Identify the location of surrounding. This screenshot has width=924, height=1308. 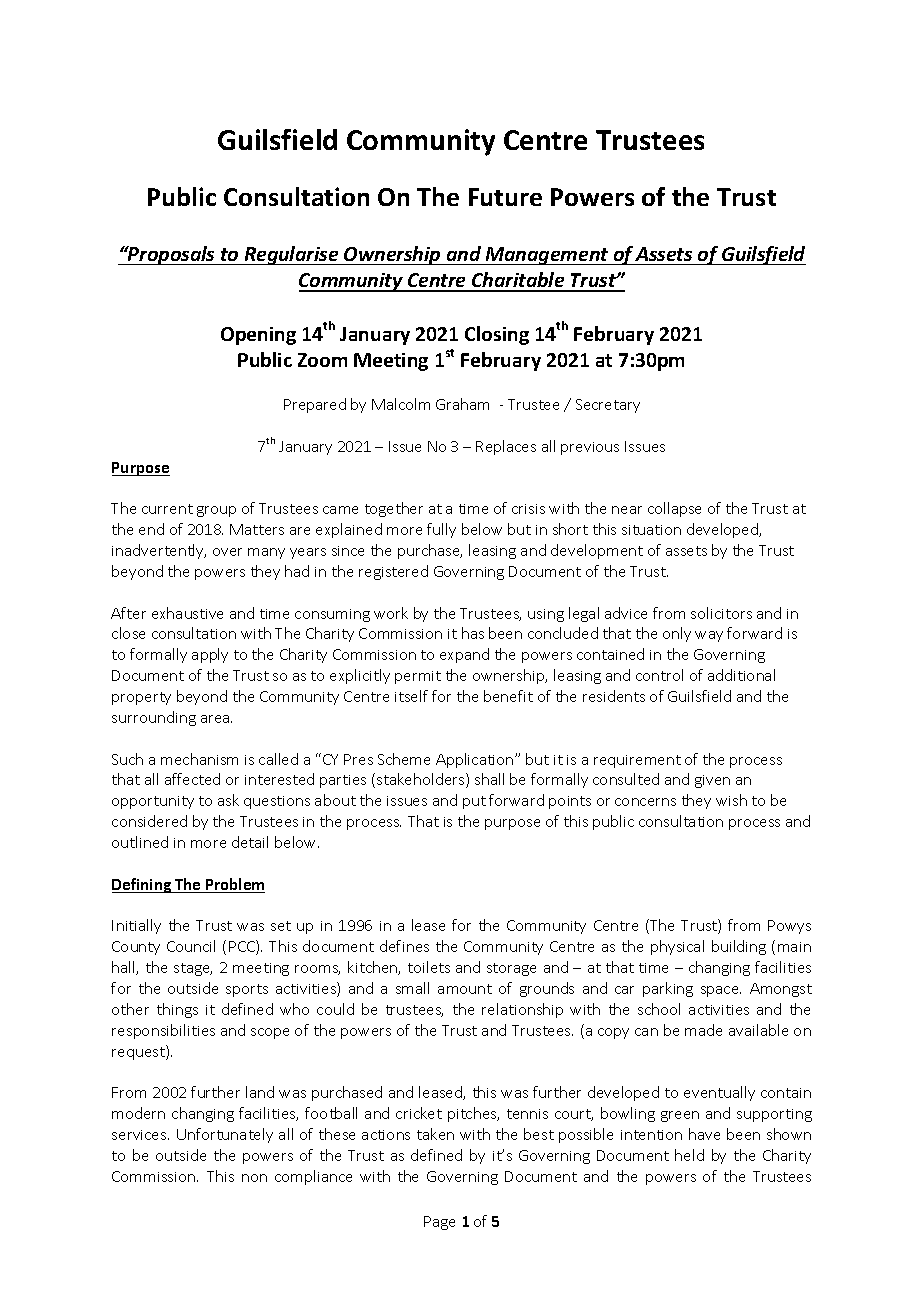
(154, 718).
